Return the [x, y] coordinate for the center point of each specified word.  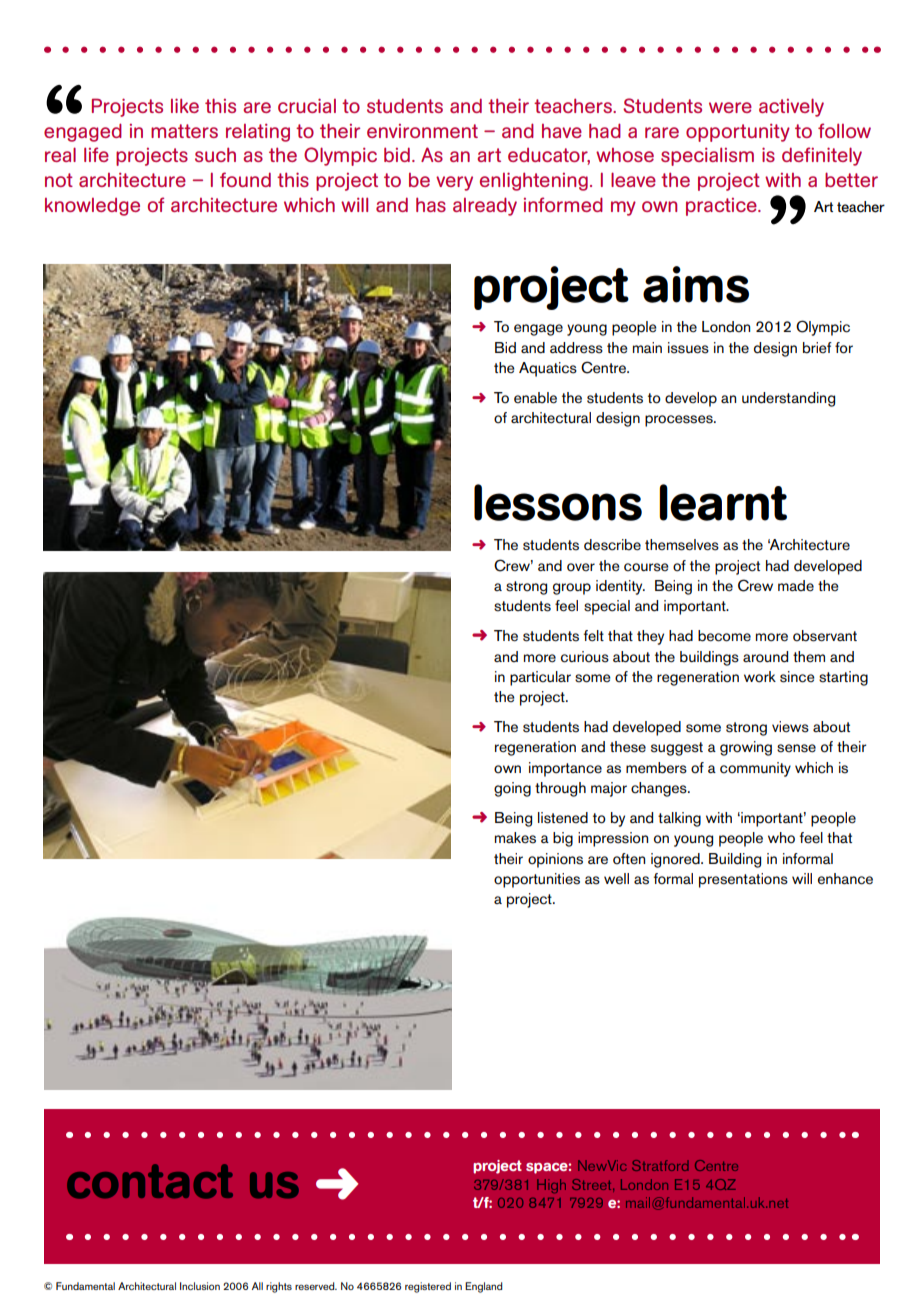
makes [515, 838]
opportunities [537, 880]
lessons [558, 502]
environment [422, 131]
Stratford [660, 1165]
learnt [723, 502]
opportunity [738, 133]
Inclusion [200, 1286]
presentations [743, 880]
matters [184, 131]
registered [428, 1287]
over [581, 567]
